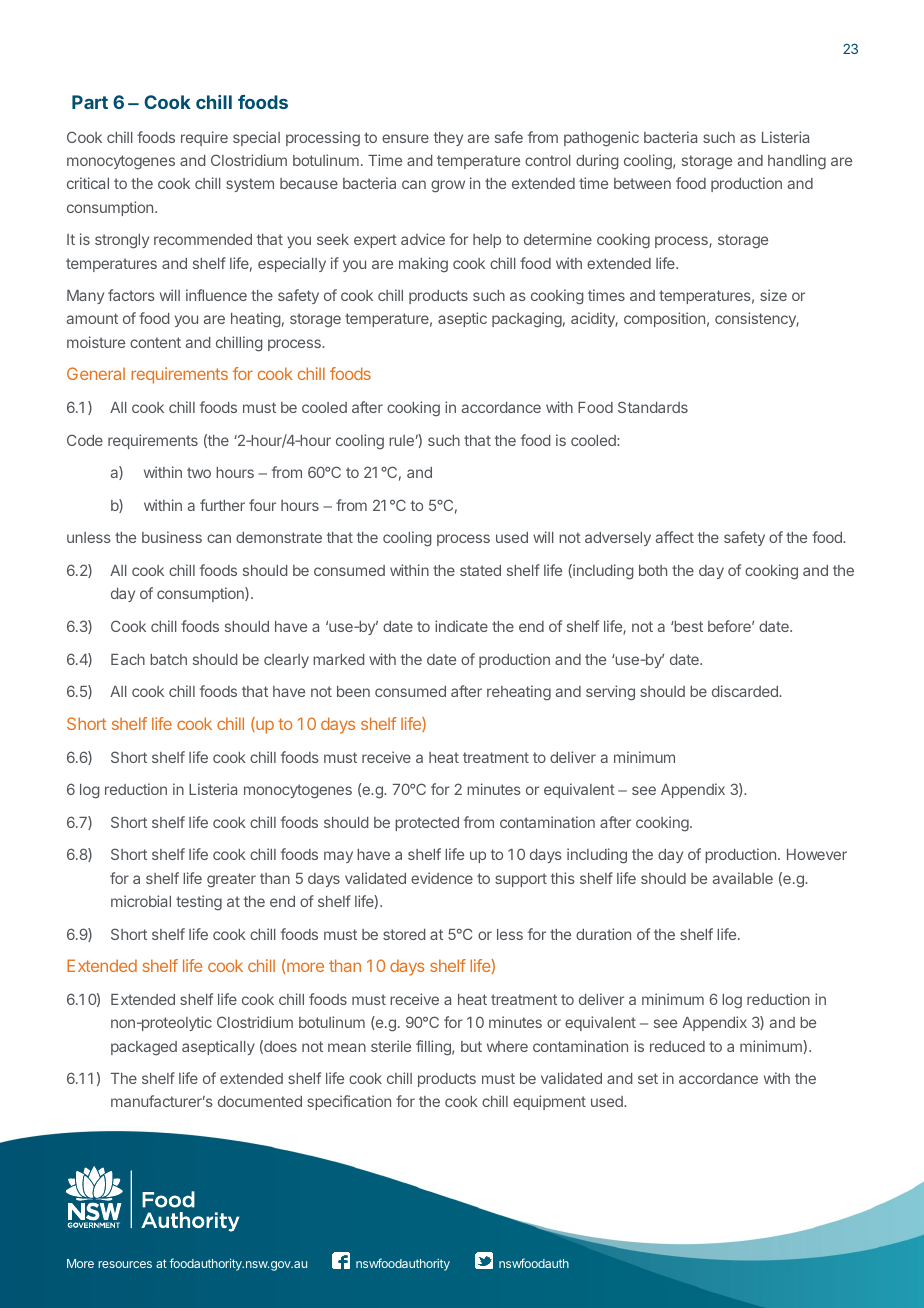 The image size is (924, 1308). What do you see at coordinates (743, 878) in the screenshot?
I see `available` at bounding box center [743, 878].
